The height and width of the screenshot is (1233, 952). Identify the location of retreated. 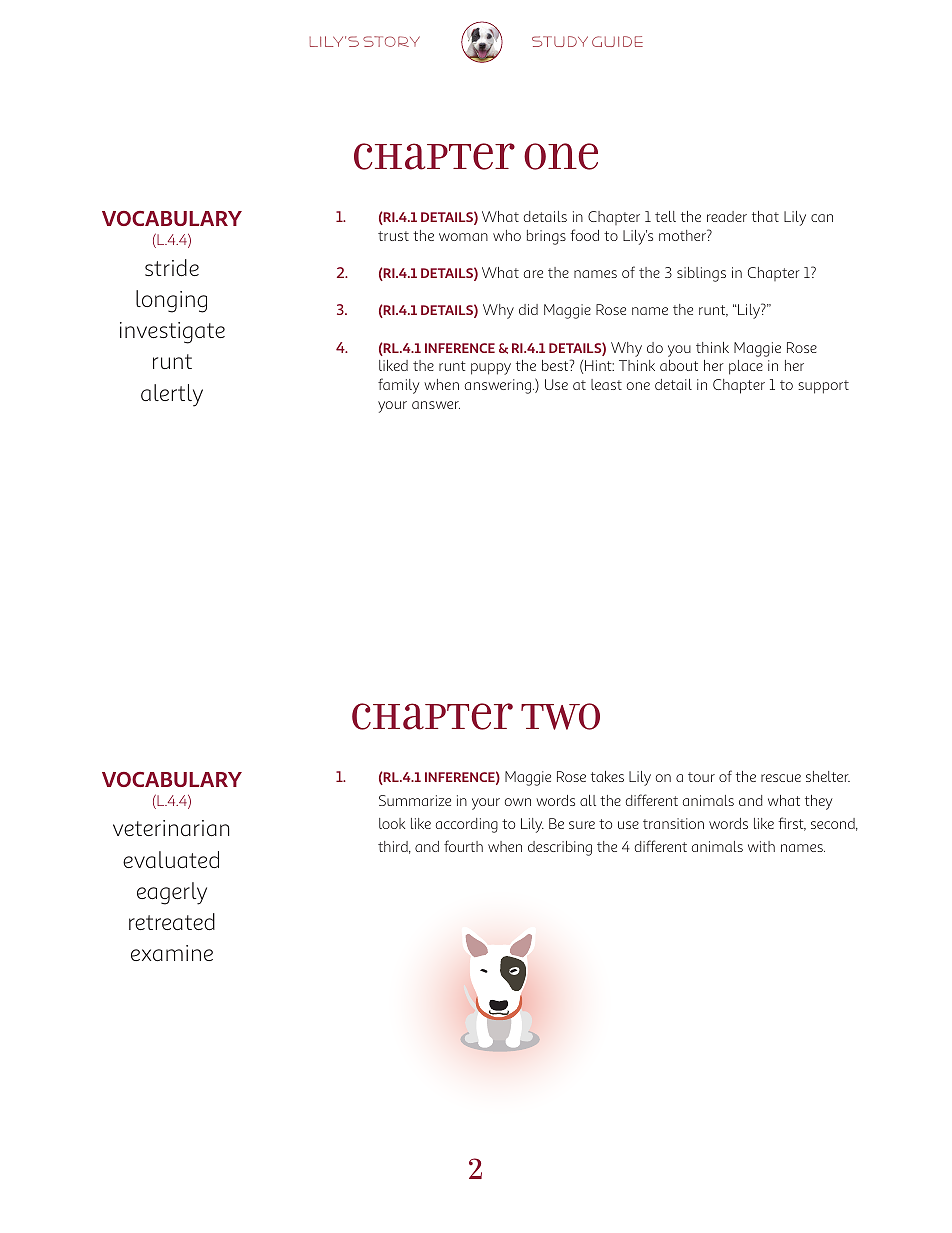
(172, 921).
